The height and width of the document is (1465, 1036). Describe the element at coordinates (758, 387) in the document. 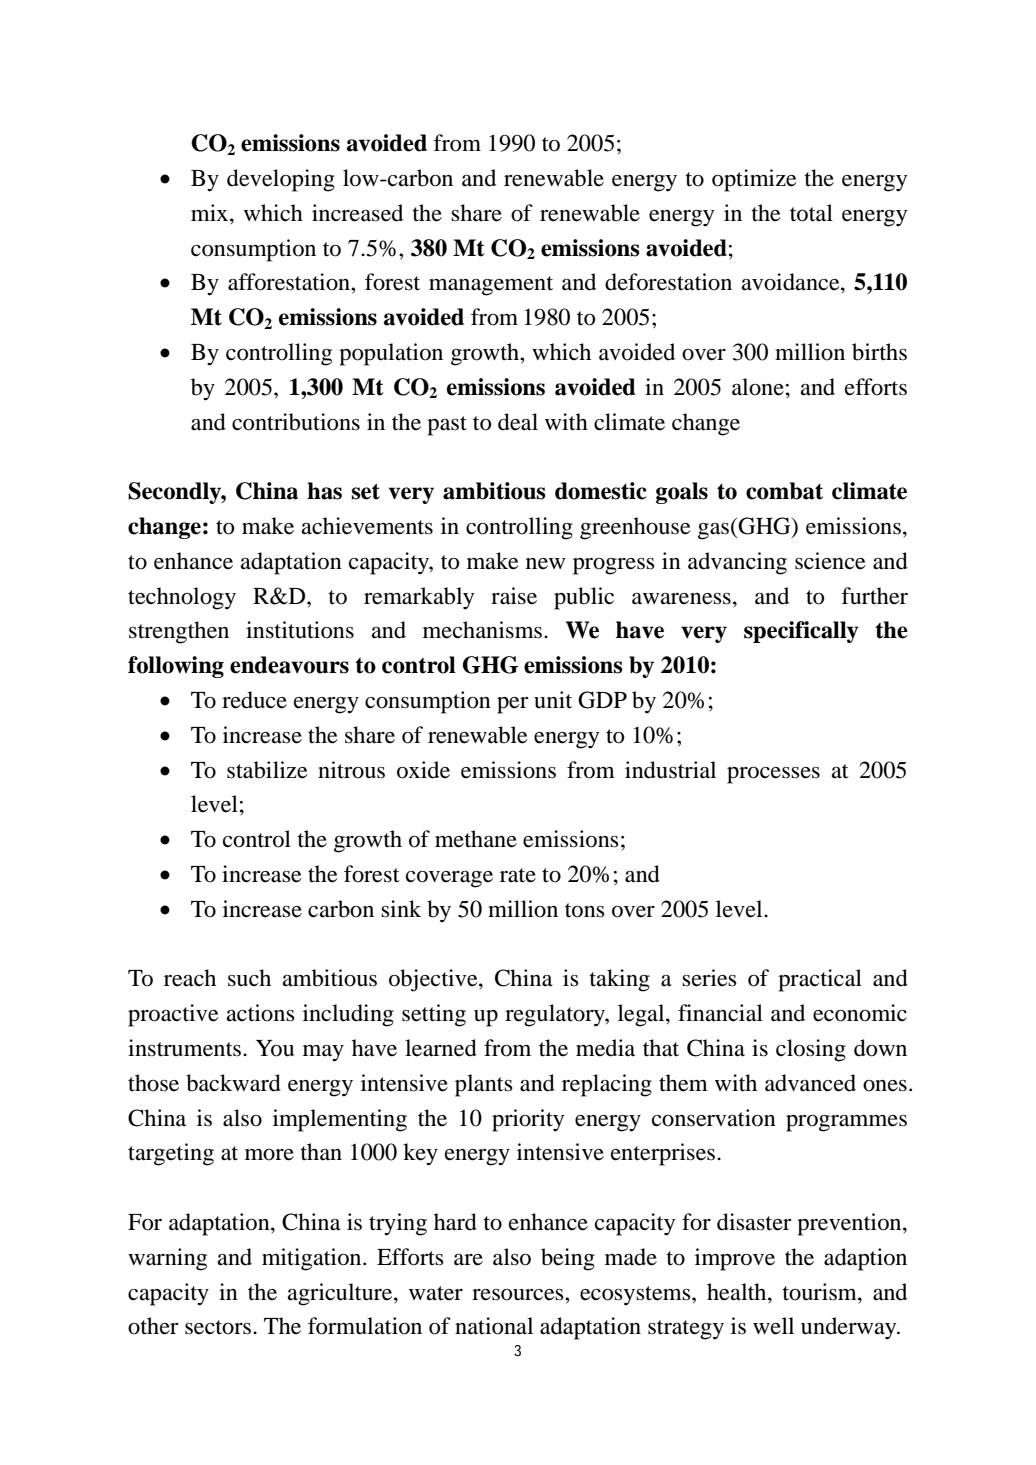

I see `alone` at that location.
